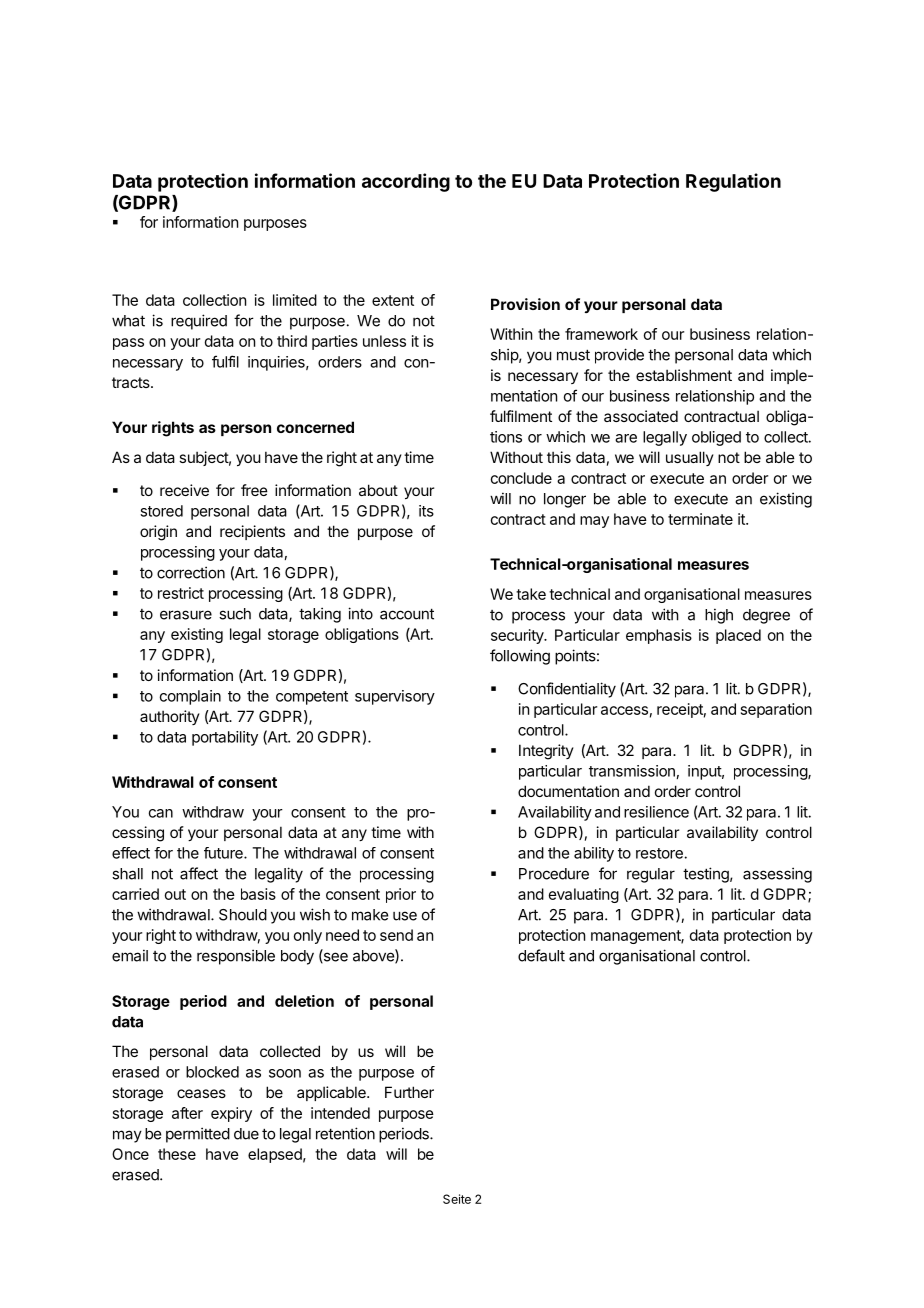 The width and height of the screenshot is (924, 1308). What do you see at coordinates (177, 1154) in the screenshot?
I see `these` at bounding box center [177, 1154].
